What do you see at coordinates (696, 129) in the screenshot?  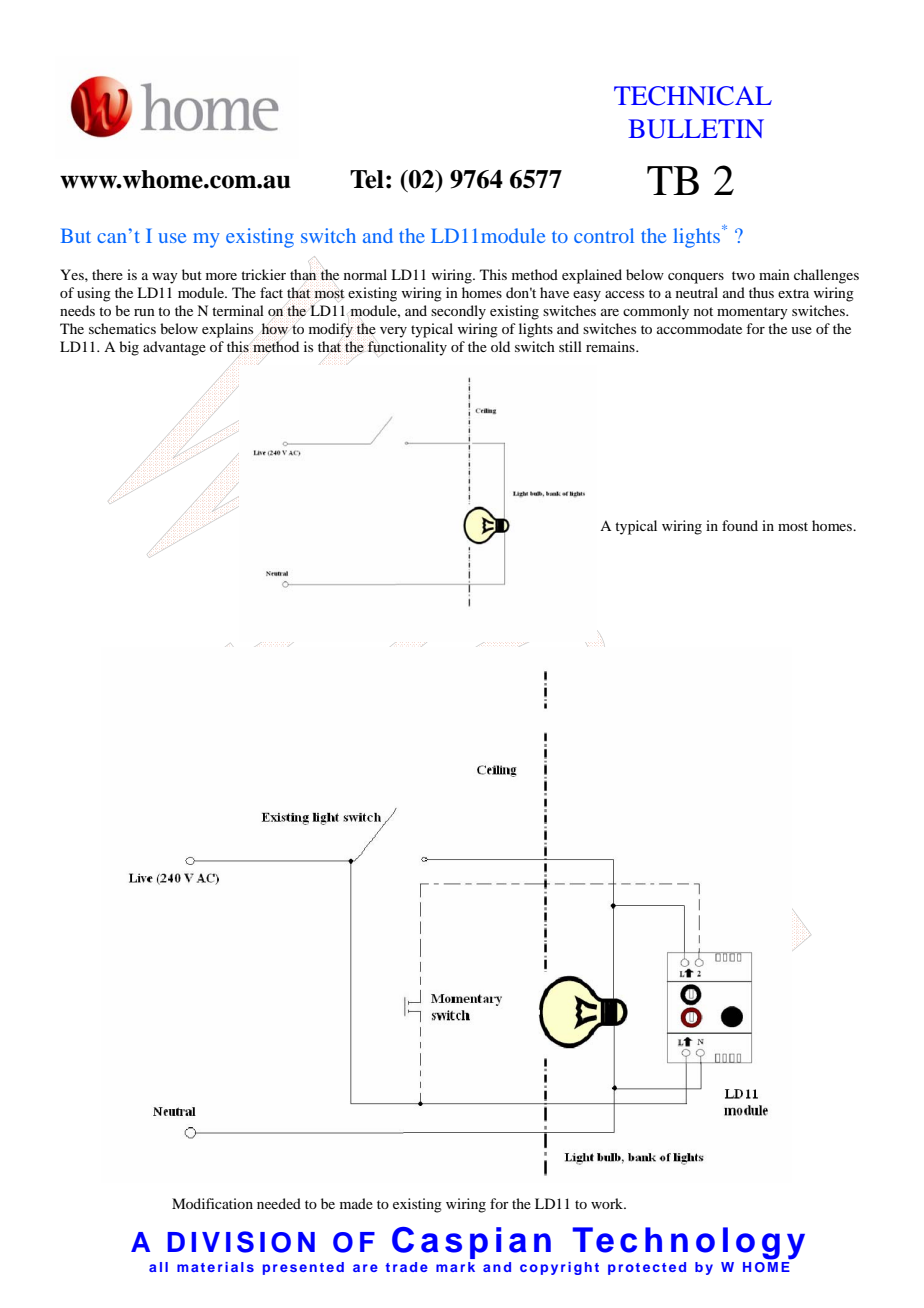 I see `BULLETIN` at bounding box center [696, 129].
